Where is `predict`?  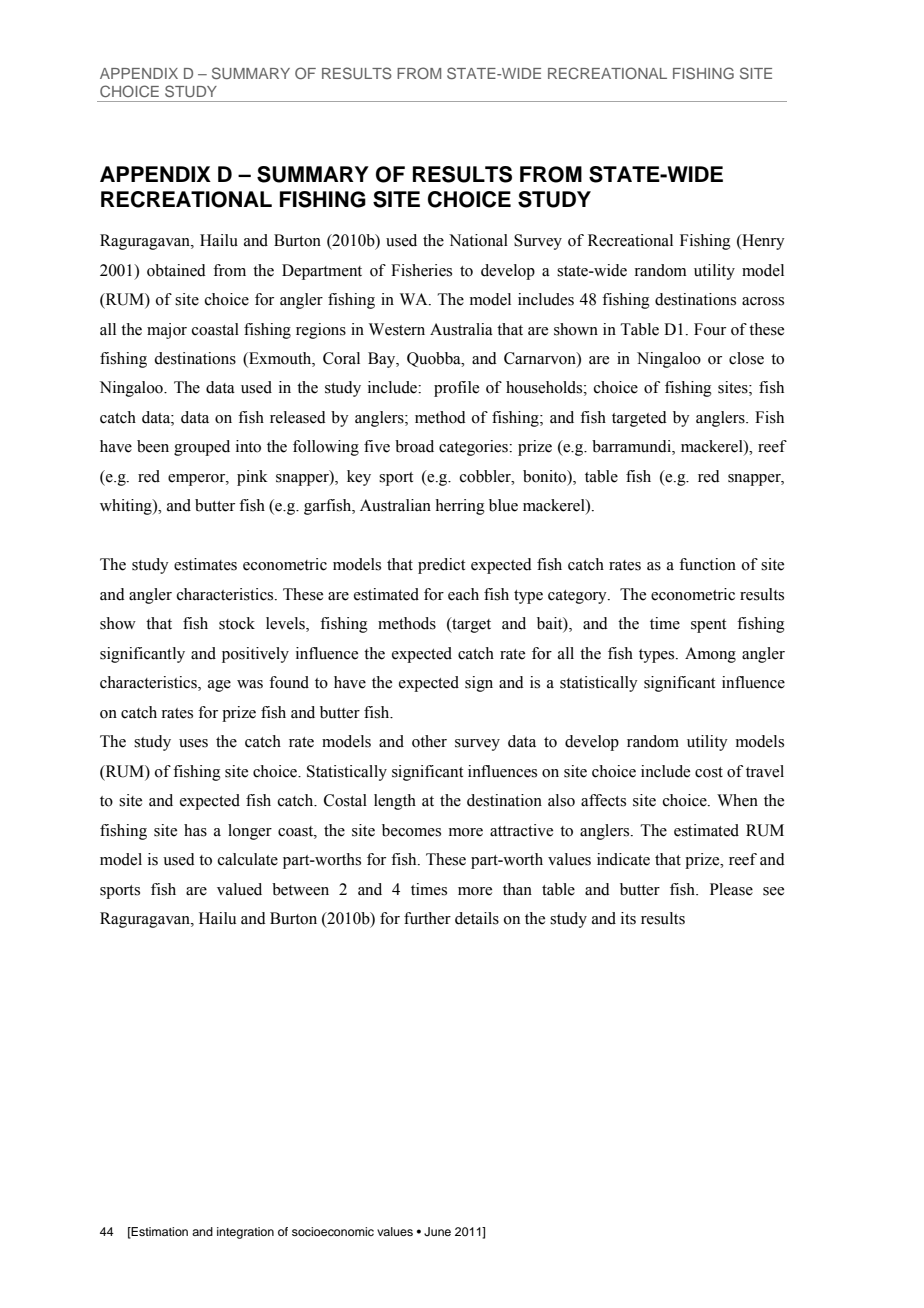 predict is located at coordinates (441, 566).
